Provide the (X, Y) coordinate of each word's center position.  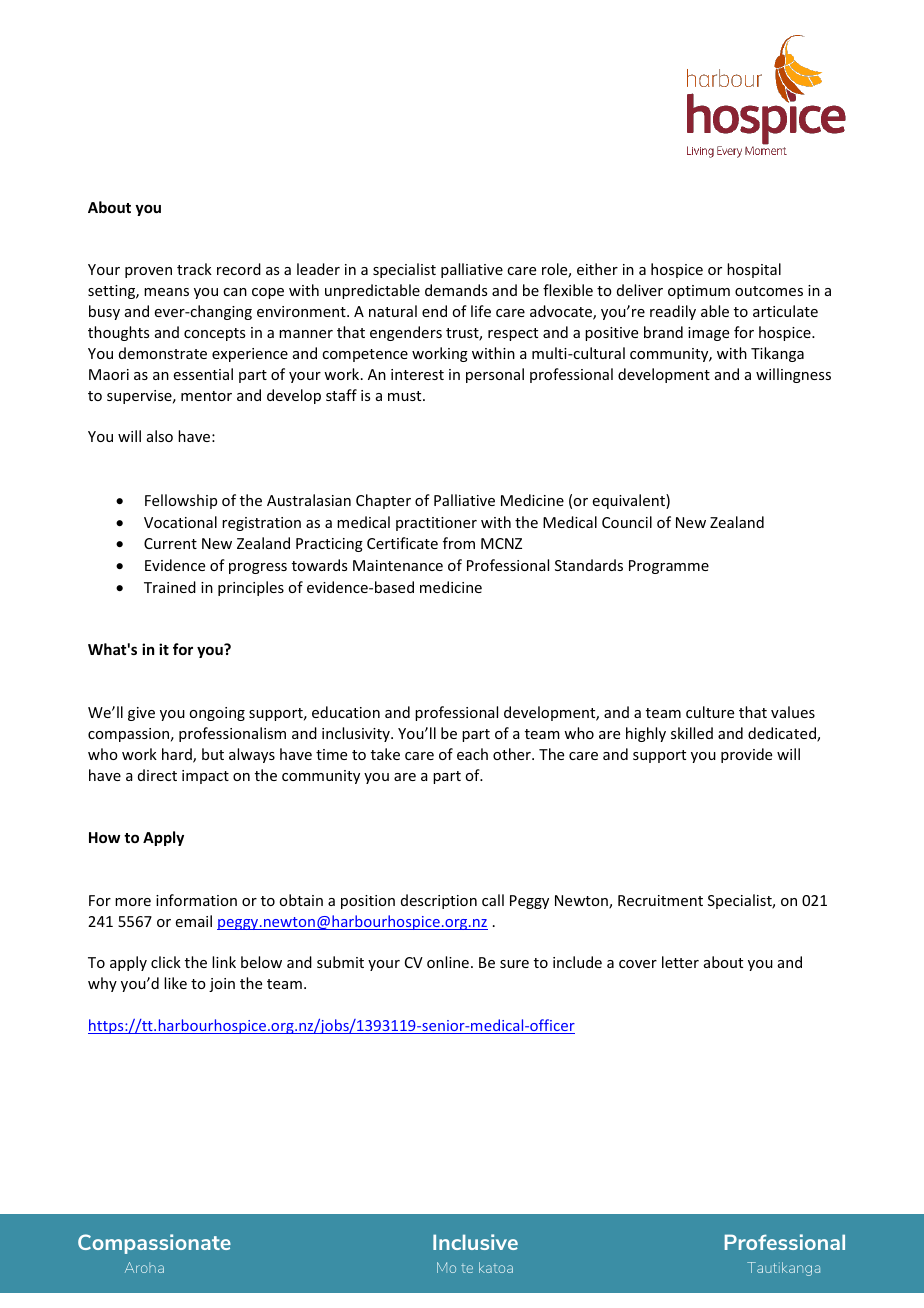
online (448, 962)
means (166, 292)
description (439, 901)
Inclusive (475, 1242)
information (196, 900)
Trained (170, 587)
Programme (669, 567)
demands (456, 290)
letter (680, 962)
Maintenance (398, 565)
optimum (699, 292)
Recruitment (660, 900)
